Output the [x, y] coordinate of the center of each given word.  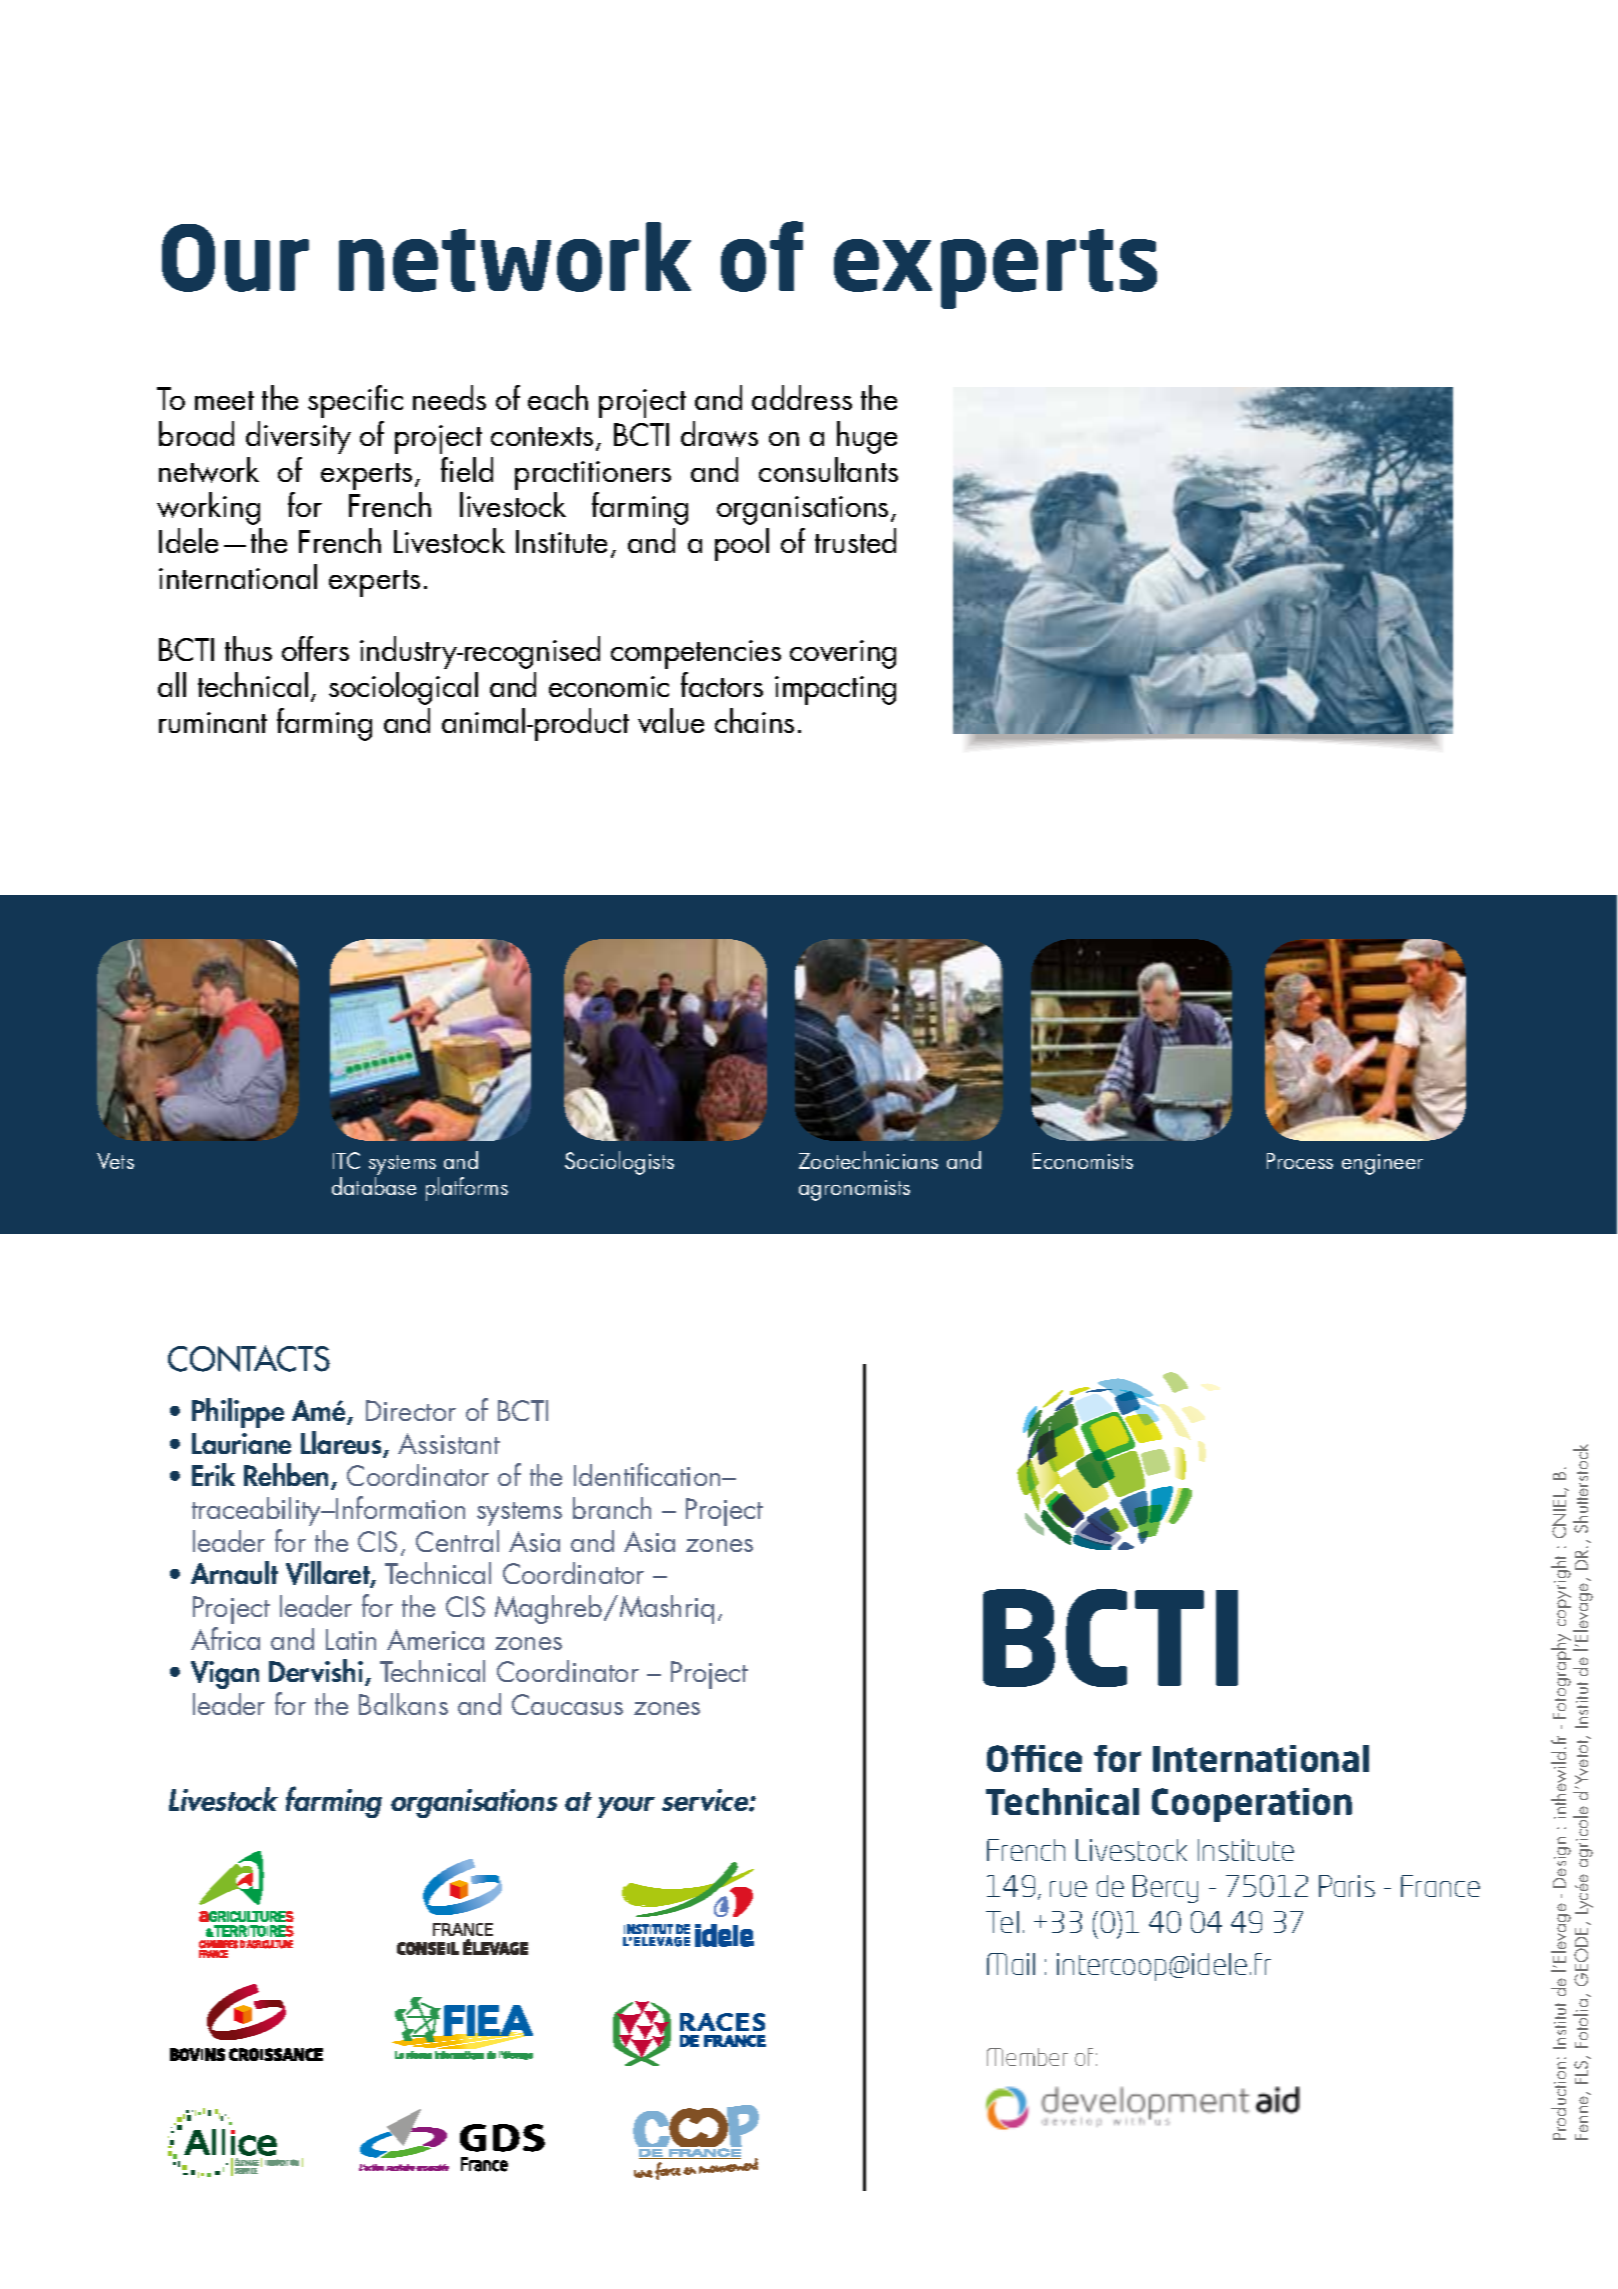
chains [754, 720]
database [374, 1186]
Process [1300, 1161]
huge [867, 437]
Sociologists [619, 1163]
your [626, 1807]
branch [612, 1508]
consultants [828, 469]
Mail [1011, 1964]
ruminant [213, 722]
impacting [835, 690]
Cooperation [1252, 1805]
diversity [298, 437]
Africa [225, 1638]
